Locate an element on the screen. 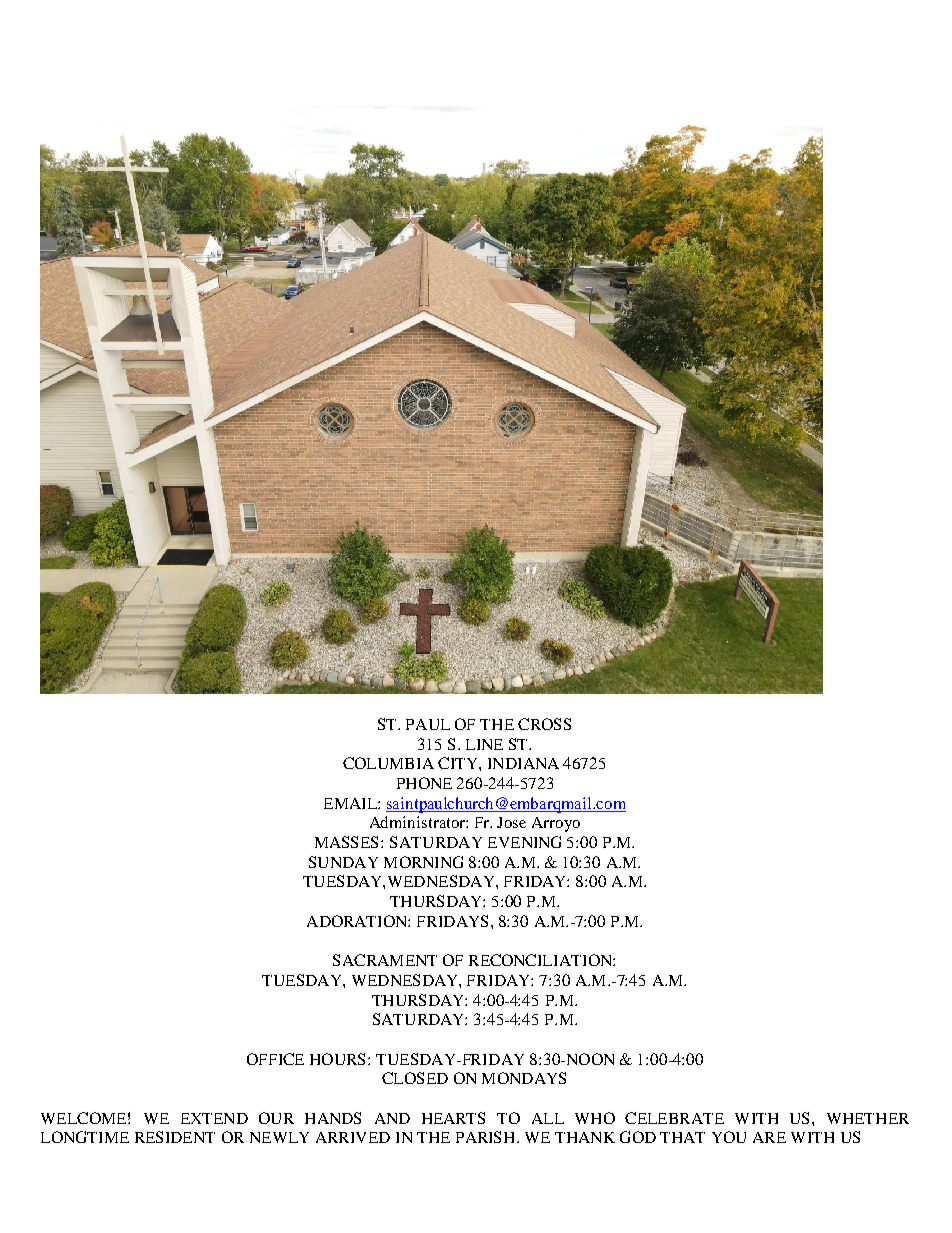 The image size is (952, 1233). LINE is located at coordinates (484, 744).
